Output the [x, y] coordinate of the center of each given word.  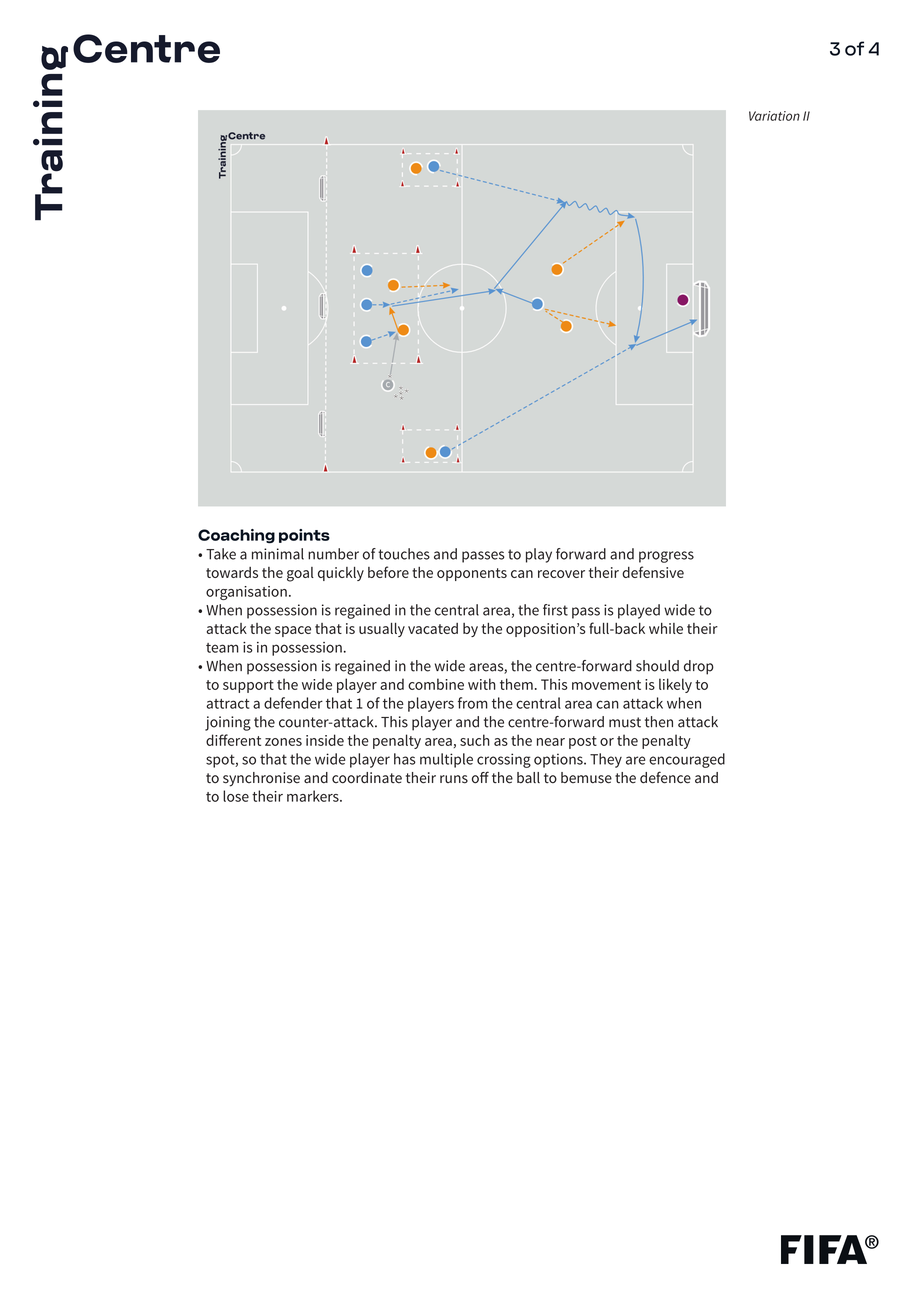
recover [561, 574]
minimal [278, 554]
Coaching [236, 536]
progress [666, 557]
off [480, 777]
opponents [472, 574]
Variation [774, 116]
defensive [653, 572]
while [666, 628]
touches [404, 554]
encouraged [687, 760]
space [293, 631]
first [555, 610]
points [304, 536]
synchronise [261, 779]
